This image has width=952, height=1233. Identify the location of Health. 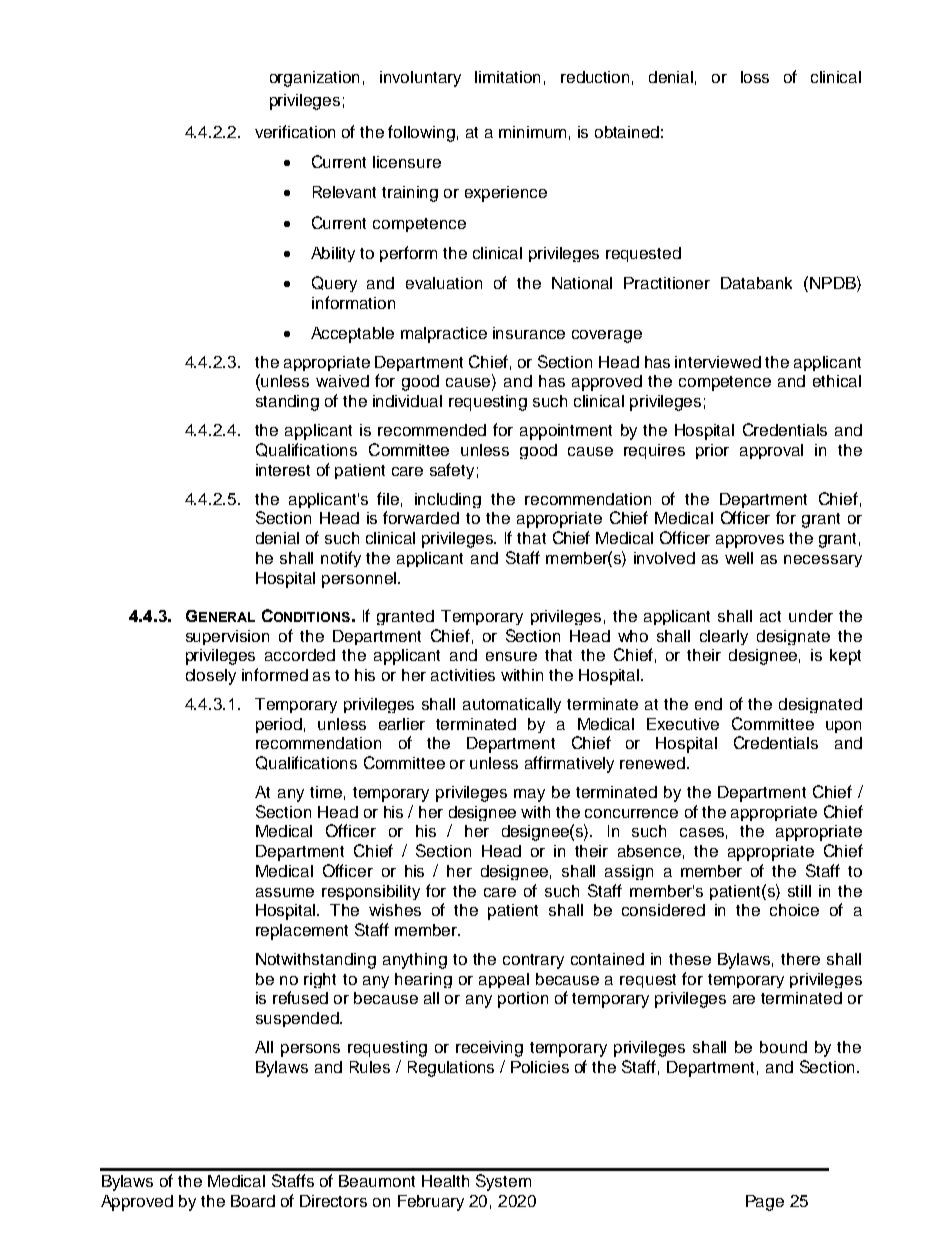
(445, 1181).
